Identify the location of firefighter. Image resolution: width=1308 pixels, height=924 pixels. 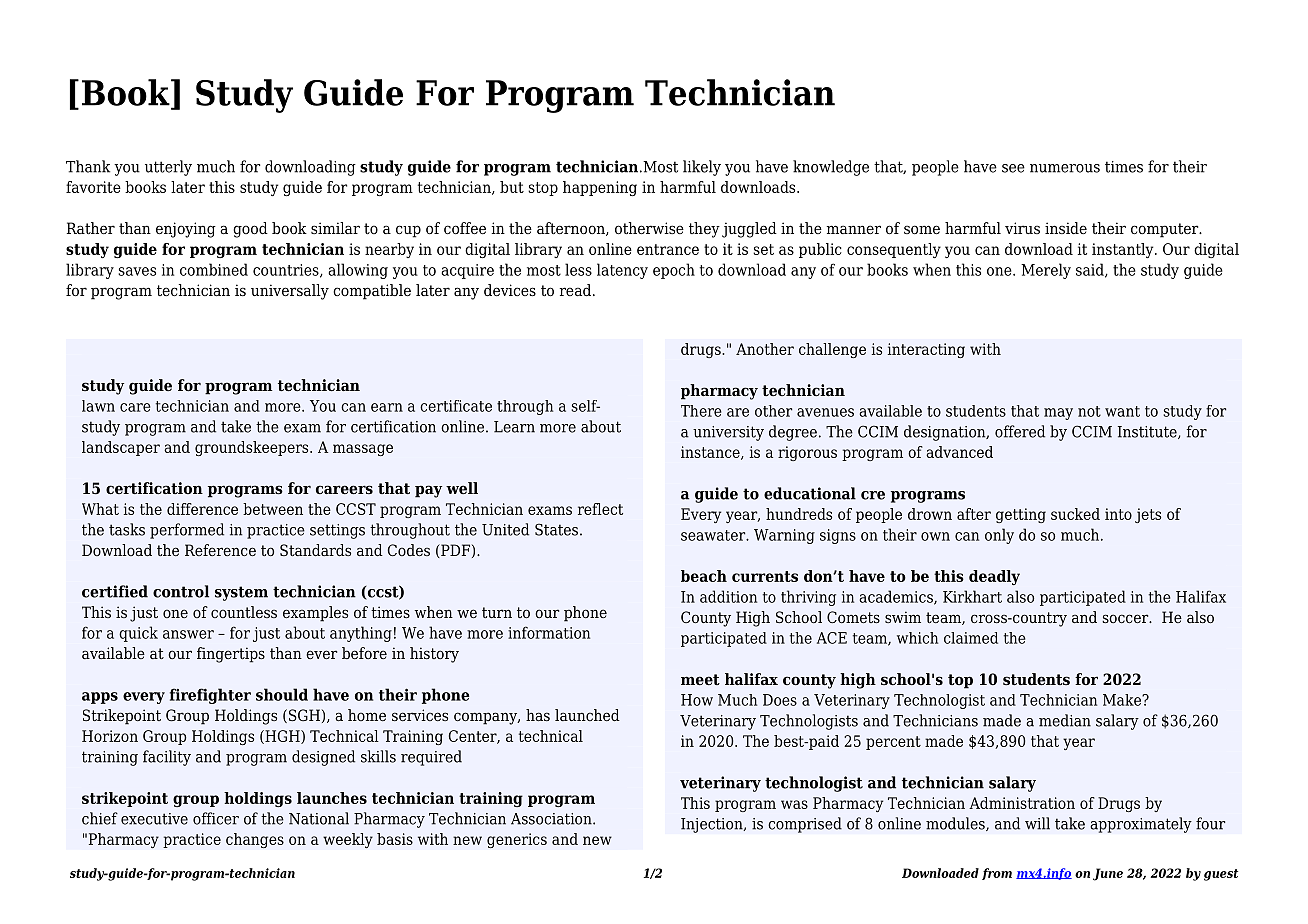
(210, 696).
